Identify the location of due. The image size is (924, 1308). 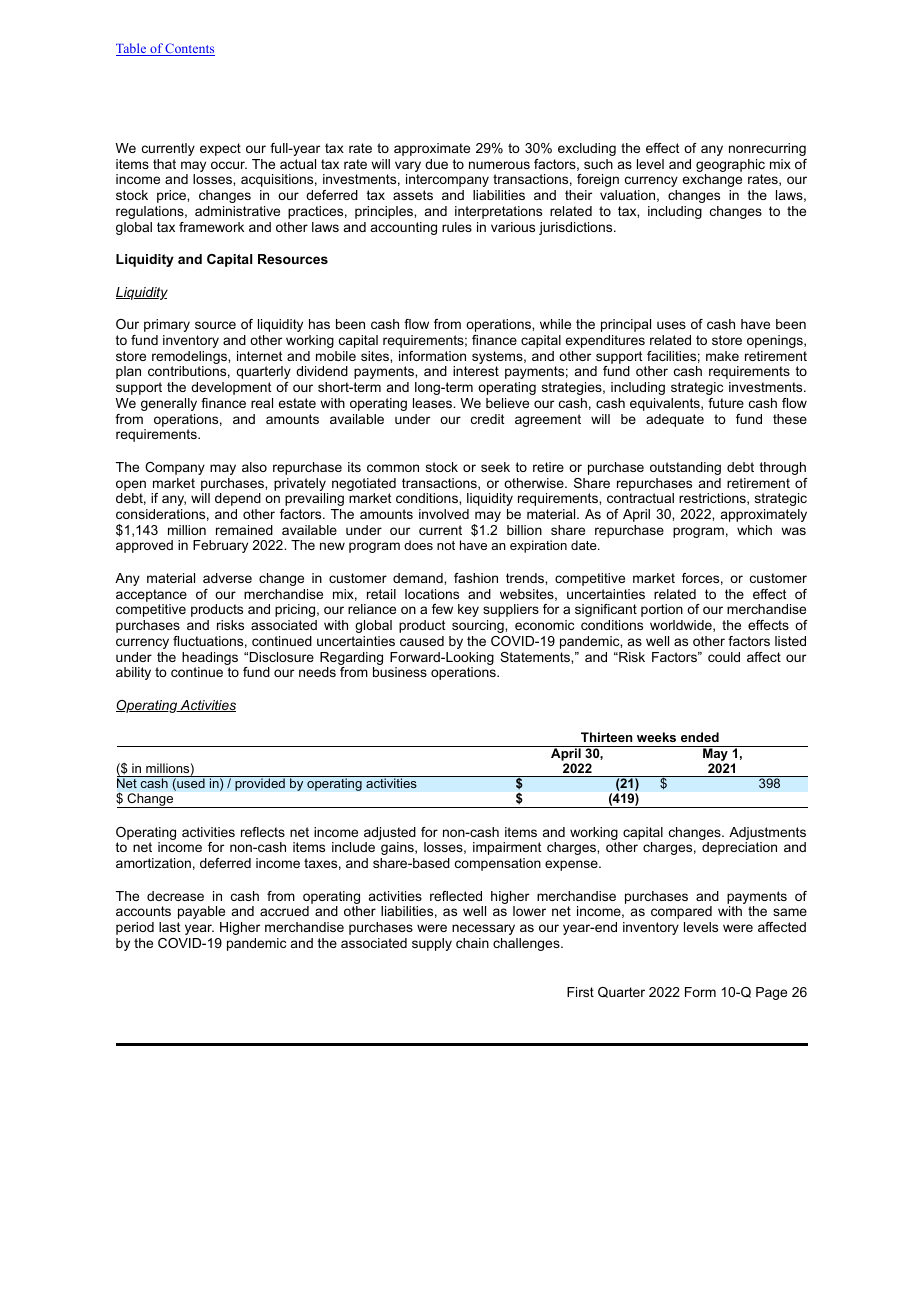
(436, 164).
